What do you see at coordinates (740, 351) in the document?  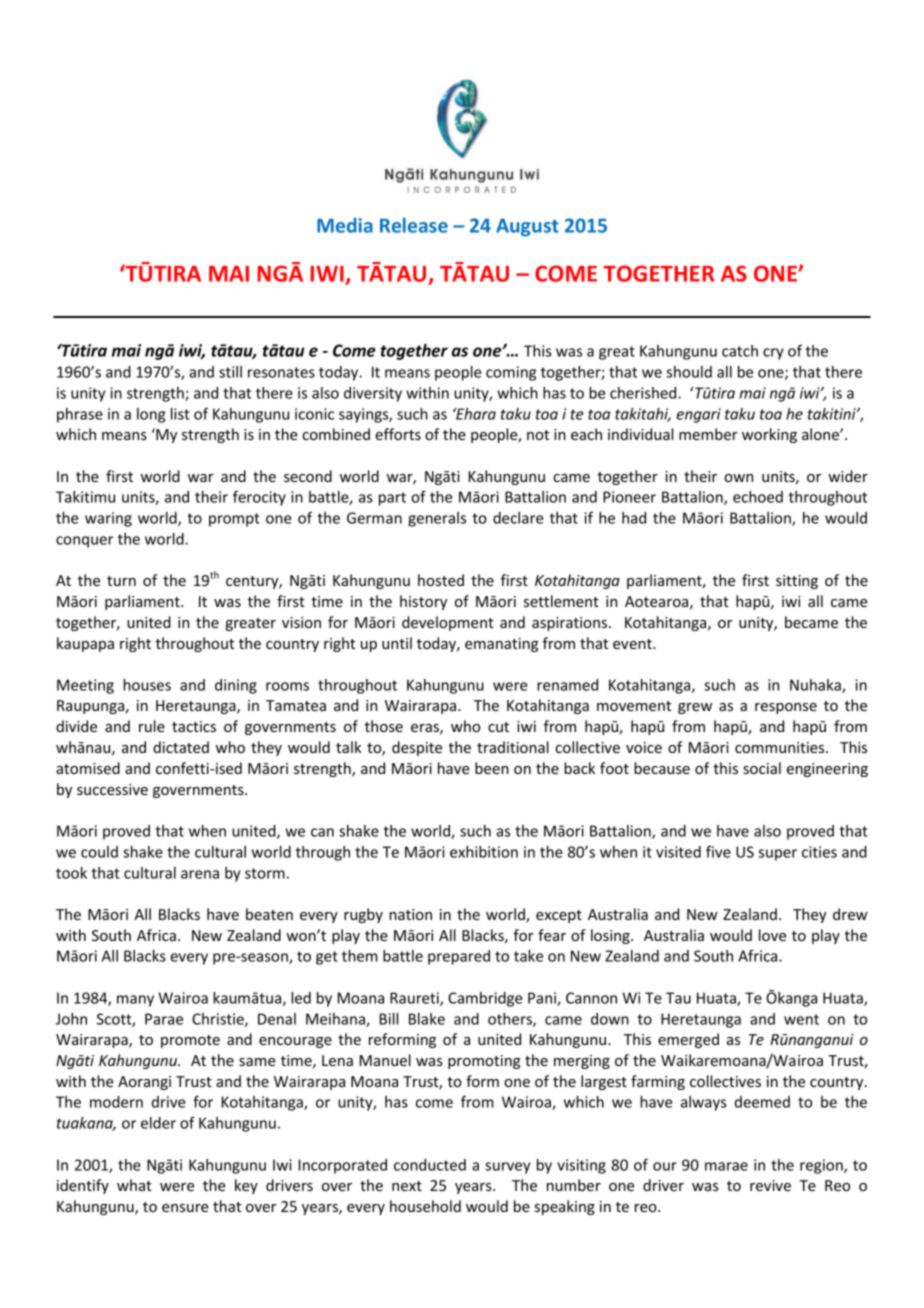 I see `catch` at bounding box center [740, 351].
